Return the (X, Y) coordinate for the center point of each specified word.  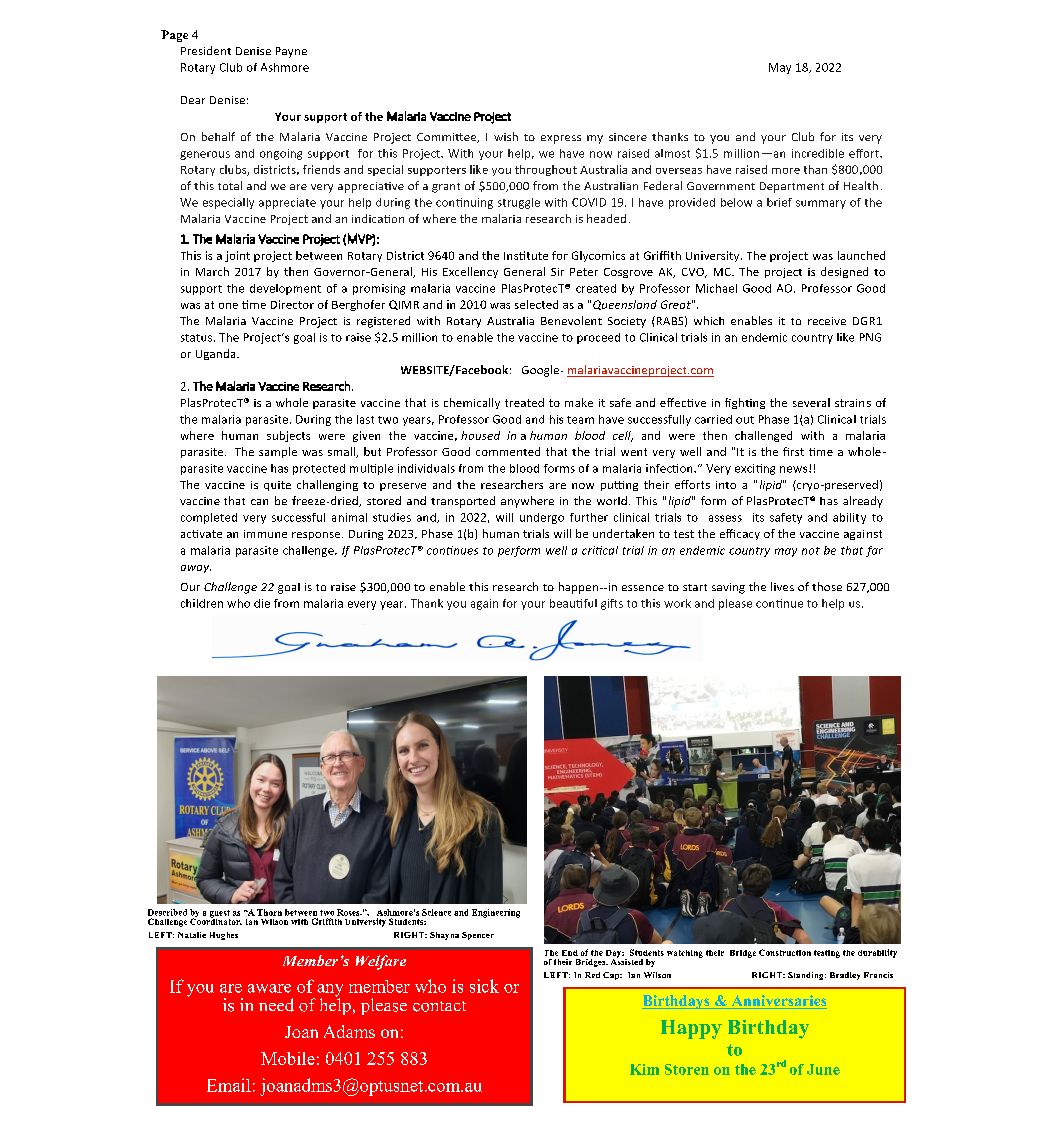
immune (265, 534)
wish (506, 136)
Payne (291, 52)
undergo (542, 518)
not (811, 551)
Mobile (288, 1058)
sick (484, 986)
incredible (818, 153)
